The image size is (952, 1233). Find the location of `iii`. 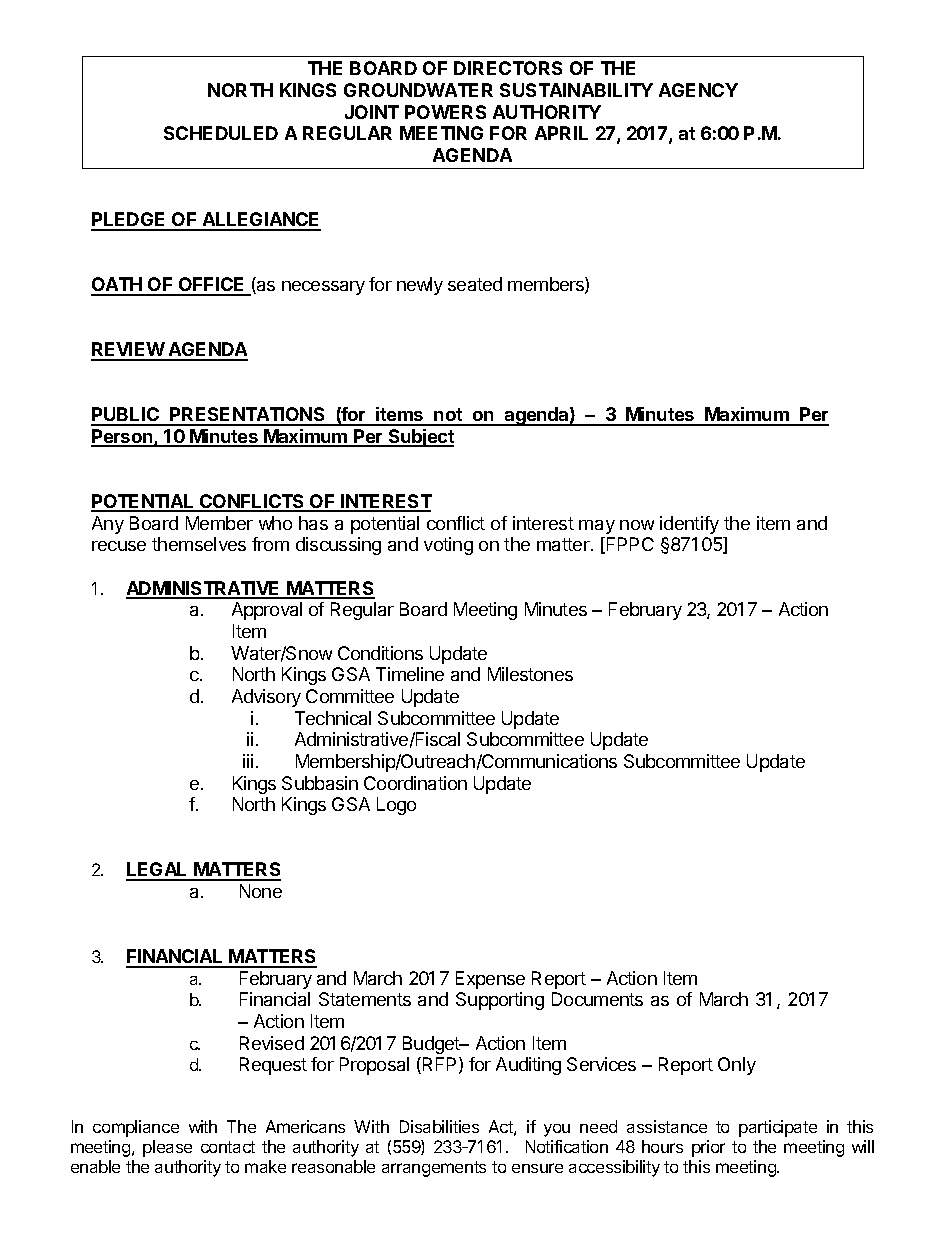

iii is located at coordinates (248, 761).
